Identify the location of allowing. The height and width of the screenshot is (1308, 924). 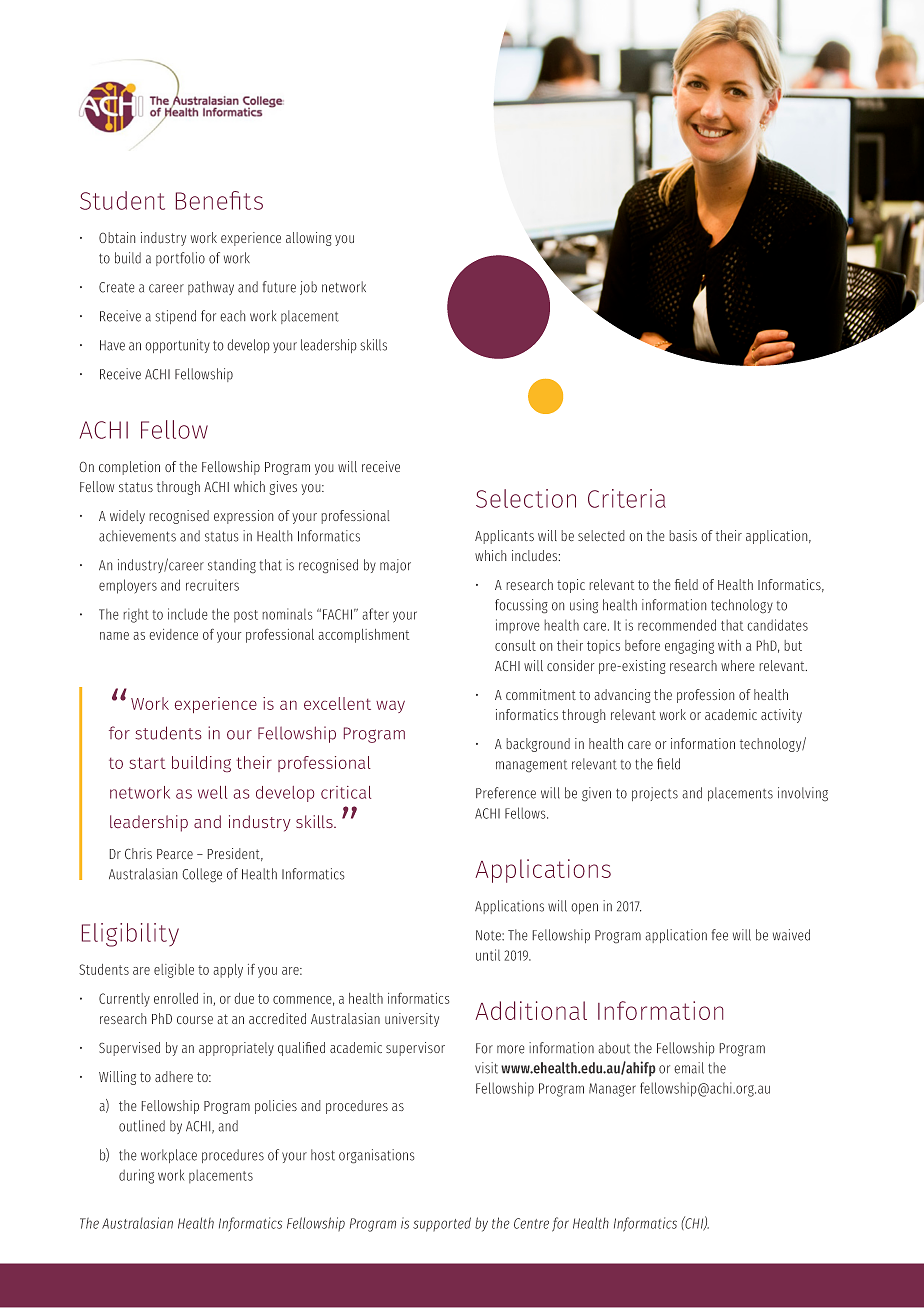
(308, 239).
